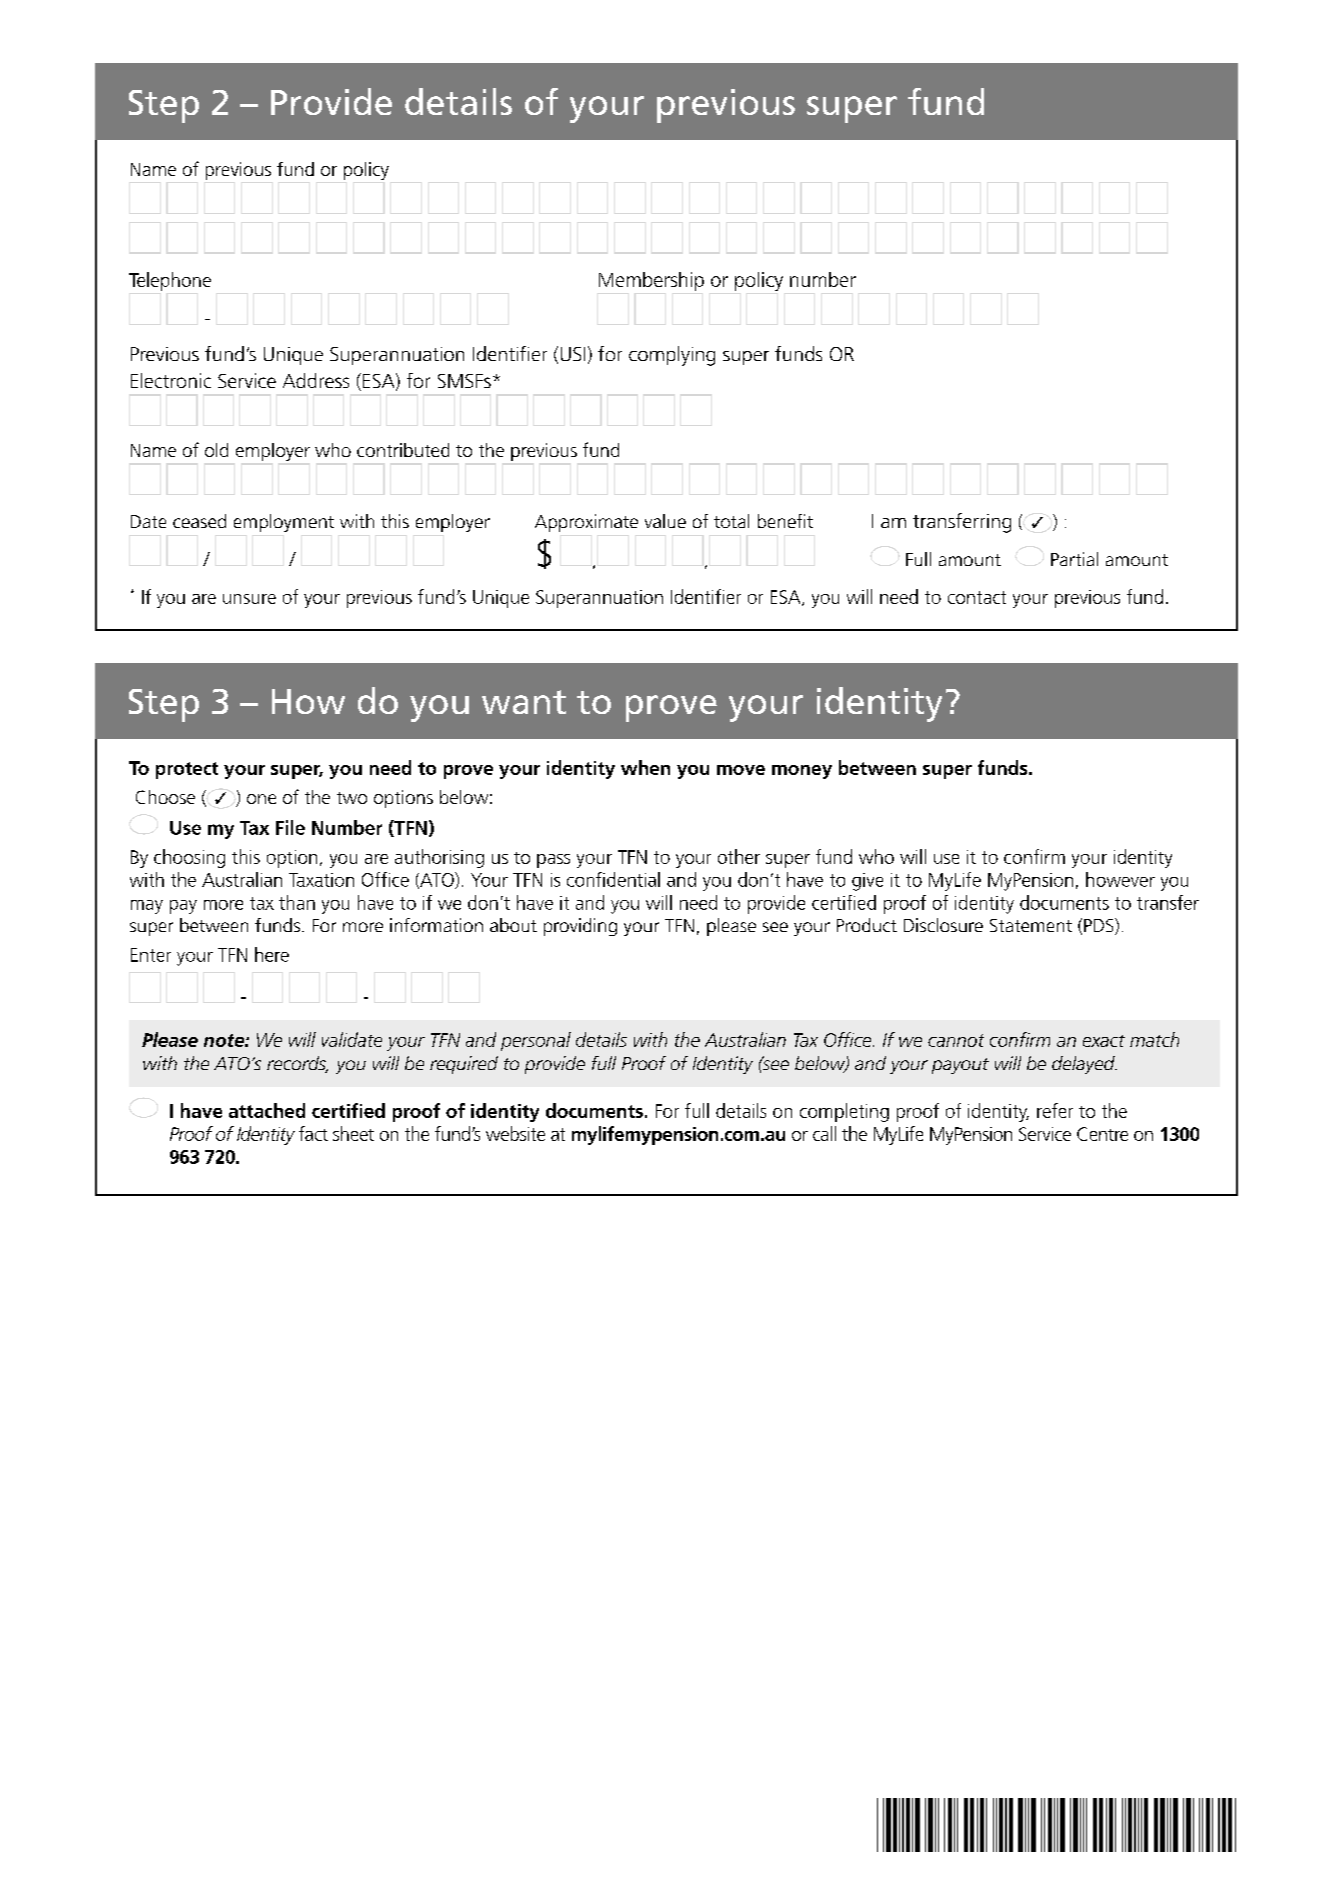 Image resolution: width=1333 pixels, height=1886 pixels. Describe the element at coordinates (651, 281) in the screenshot. I see `Membership` at that location.
